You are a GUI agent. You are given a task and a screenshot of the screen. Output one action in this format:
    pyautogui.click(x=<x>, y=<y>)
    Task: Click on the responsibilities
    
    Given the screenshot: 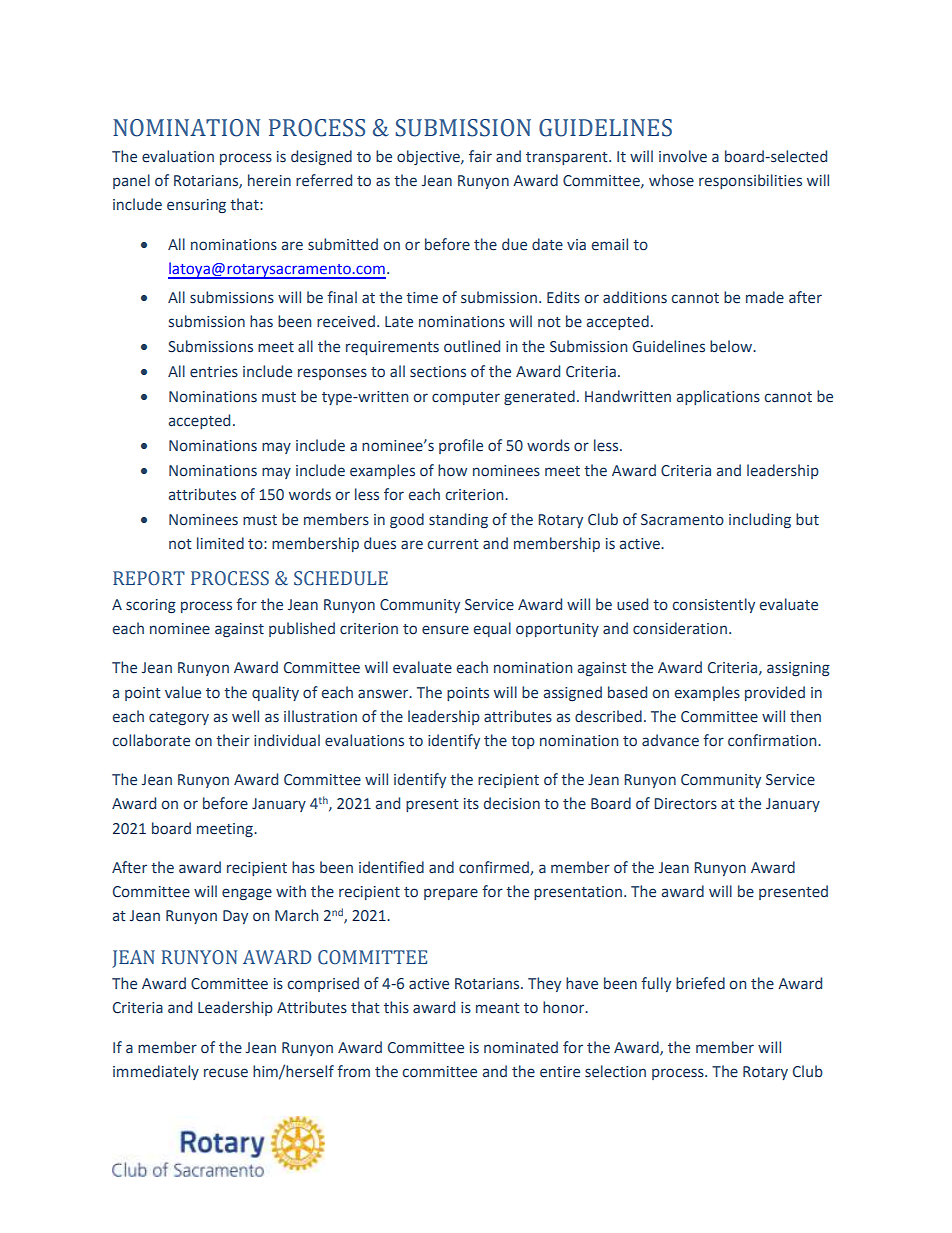 What is the action you would take?
    pyautogui.click(x=750, y=181)
